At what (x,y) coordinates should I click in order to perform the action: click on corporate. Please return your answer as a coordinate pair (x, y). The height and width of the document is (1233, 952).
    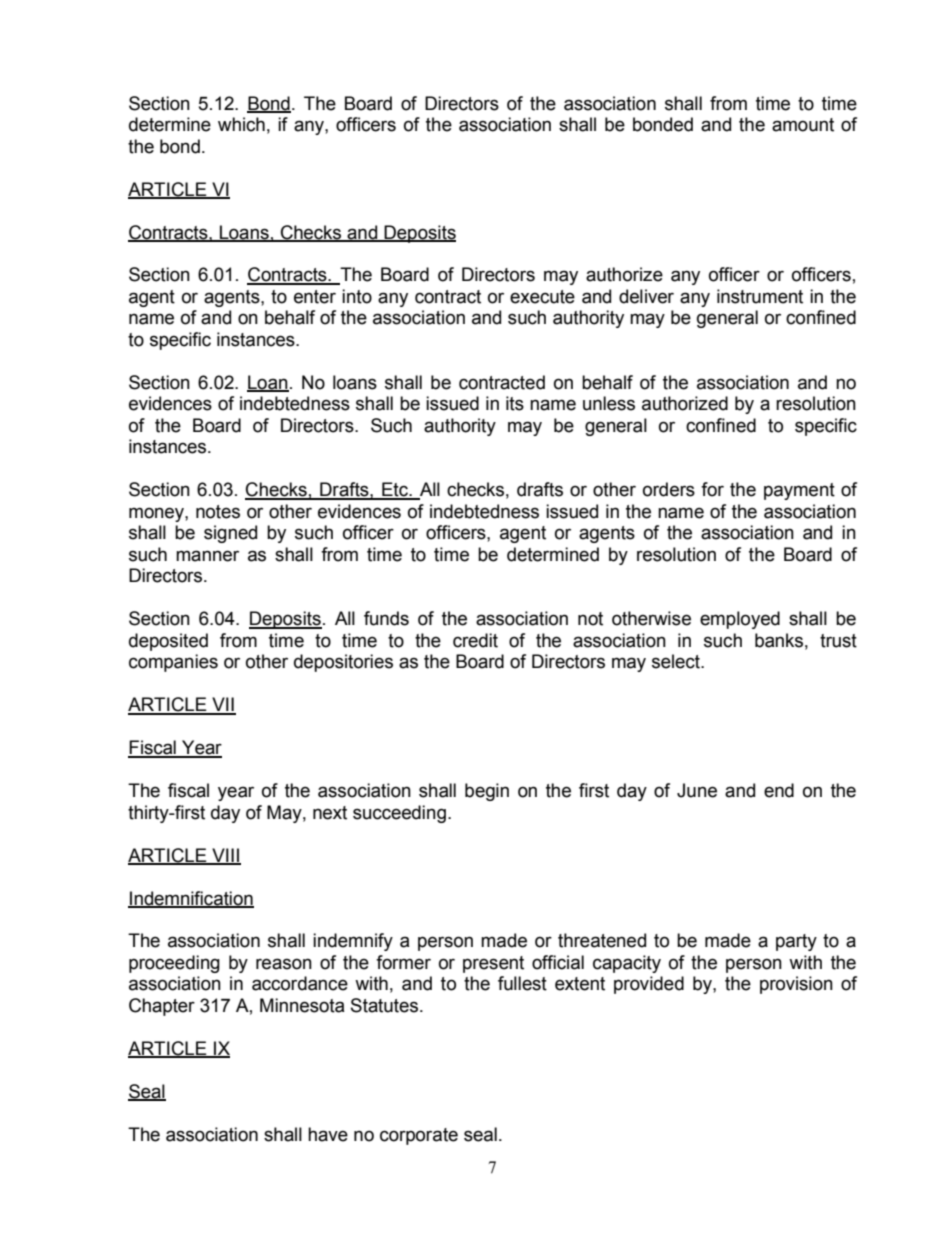
    Looking at the image, I should click on (419, 1136).
